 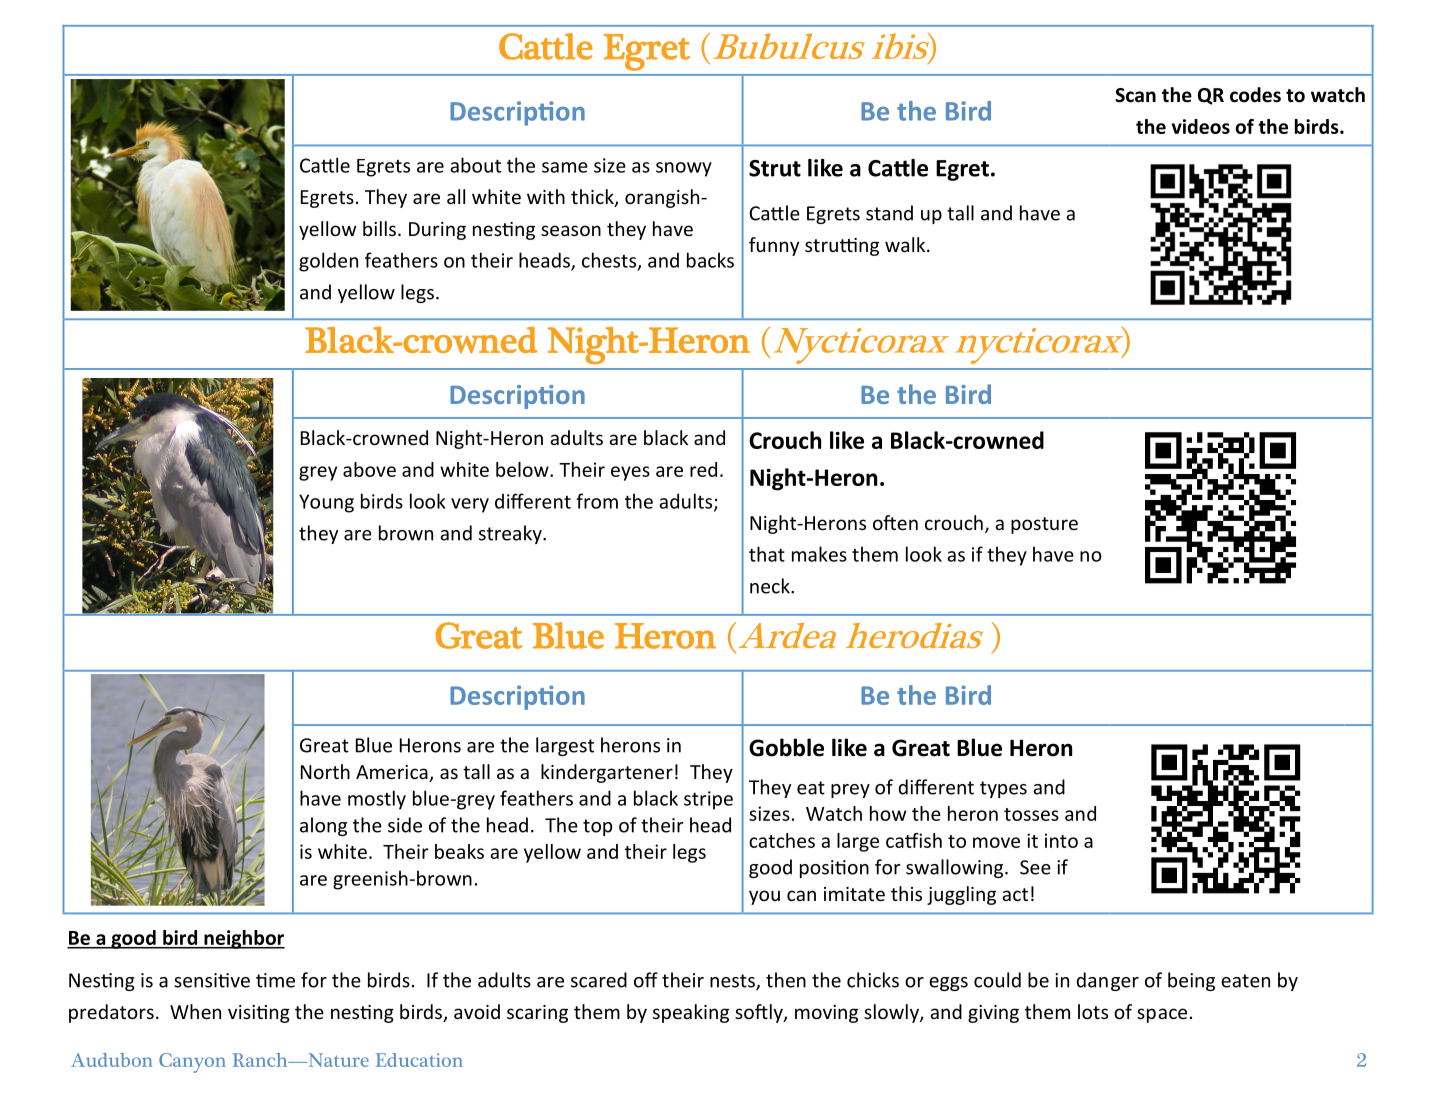 What do you see at coordinates (691, 1013) in the page?
I see `speaking` at bounding box center [691, 1013].
